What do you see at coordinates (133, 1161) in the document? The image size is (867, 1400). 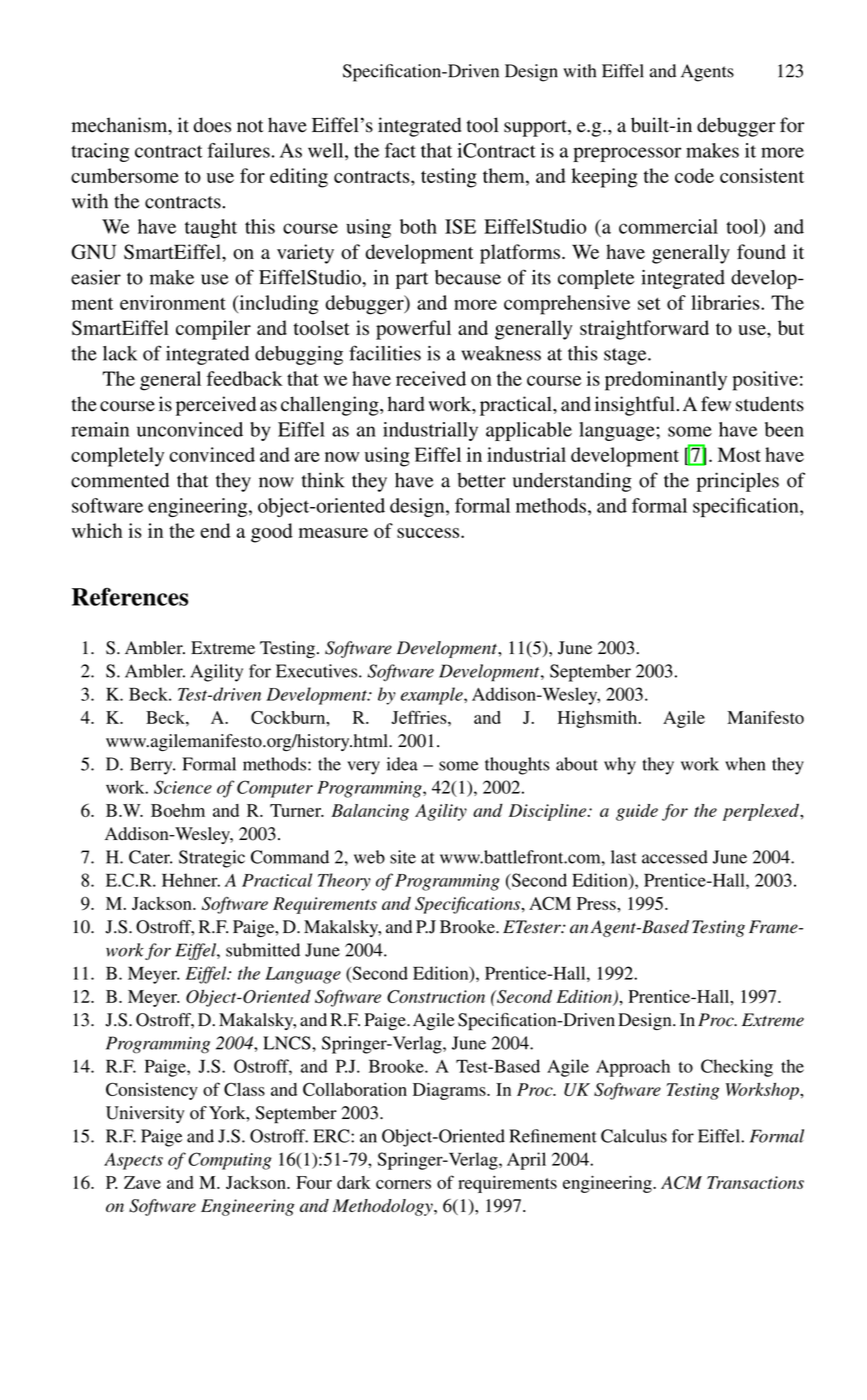 I see `Aspects` at bounding box center [133, 1161].
